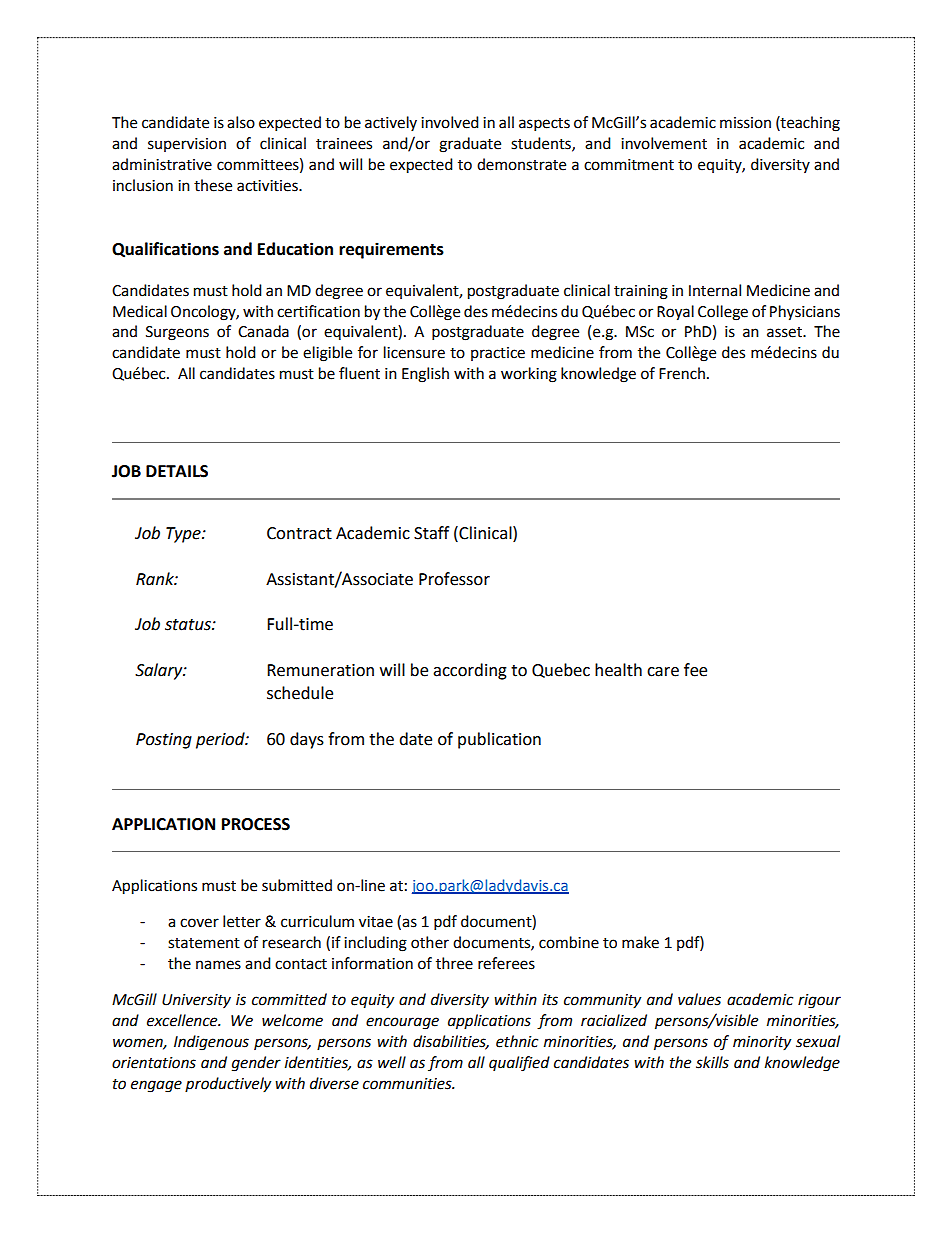 The width and height of the screenshot is (952, 1233). Describe the element at coordinates (211, 1043) in the screenshot. I see `Indigenous` at that location.
